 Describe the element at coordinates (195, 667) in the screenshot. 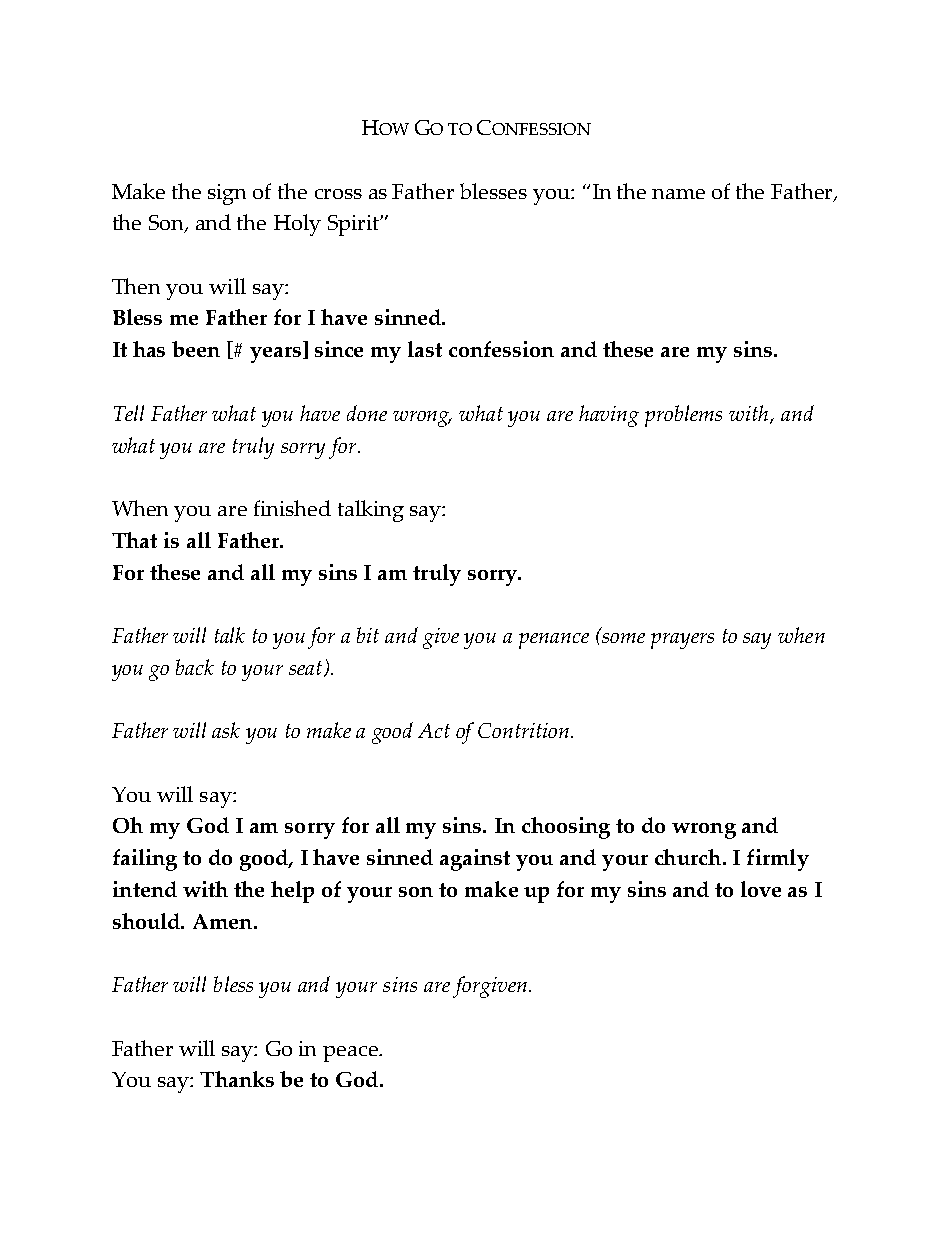

I see `back` at that location.
